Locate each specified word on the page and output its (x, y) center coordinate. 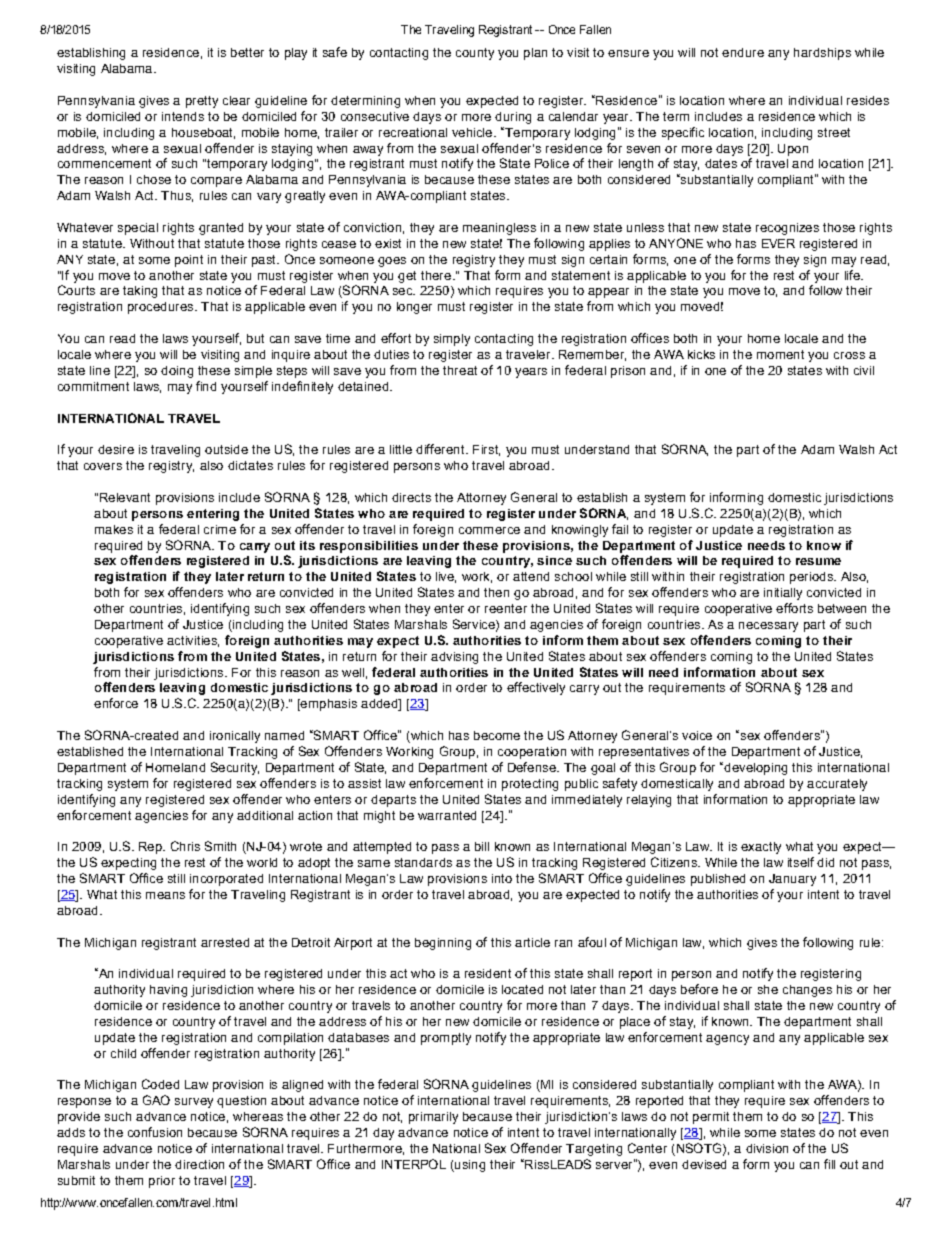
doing (177, 372)
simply (452, 340)
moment (780, 354)
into (502, 878)
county (475, 54)
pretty (202, 102)
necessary (768, 627)
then (496, 592)
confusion (155, 1132)
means (165, 895)
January (792, 880)
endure (743, 52)
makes (114, 529)
